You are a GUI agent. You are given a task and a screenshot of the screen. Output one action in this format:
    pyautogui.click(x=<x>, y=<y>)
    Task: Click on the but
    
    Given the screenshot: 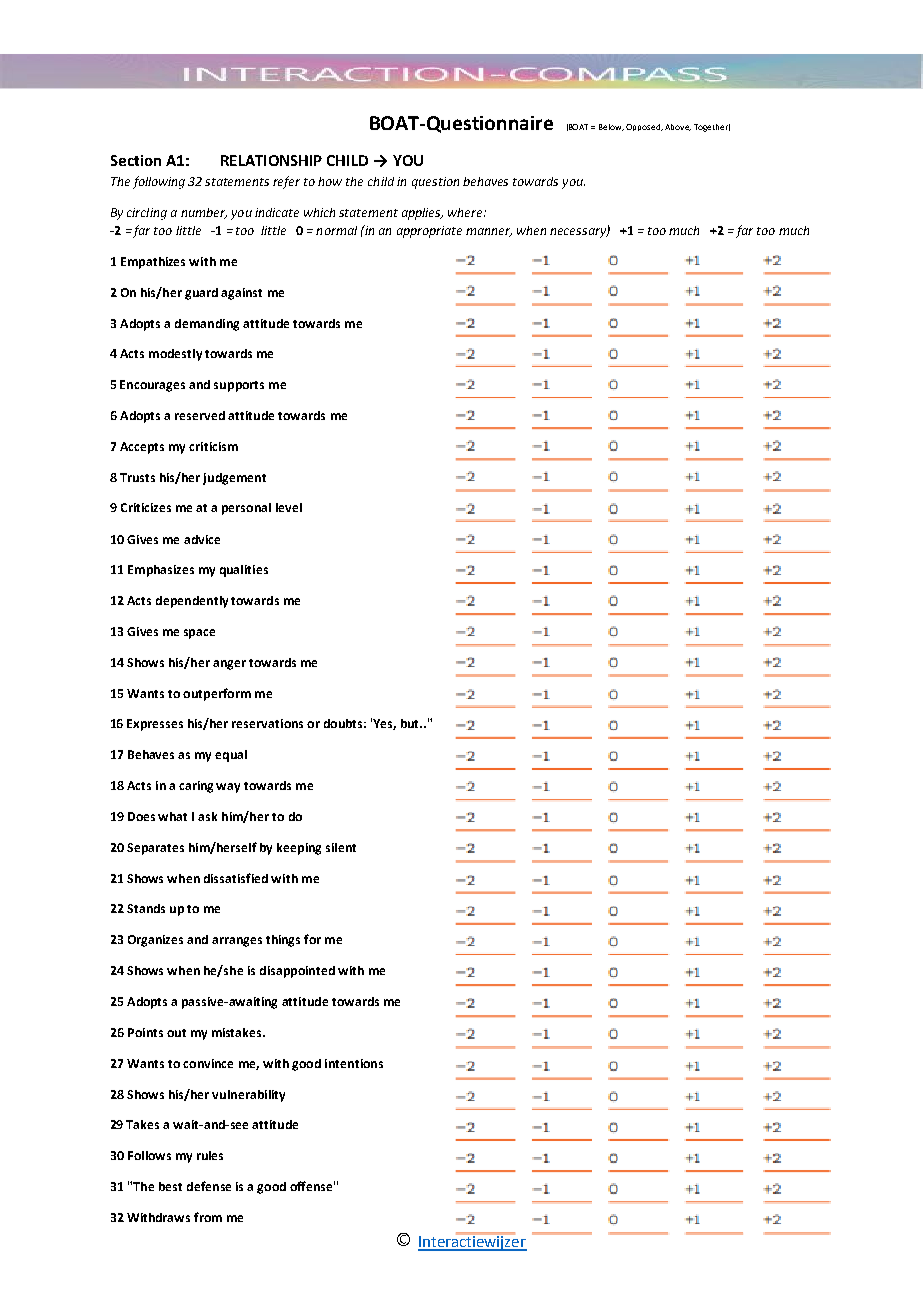 What is the action you would take?
    pyautogui.click(x=411, y=723)
